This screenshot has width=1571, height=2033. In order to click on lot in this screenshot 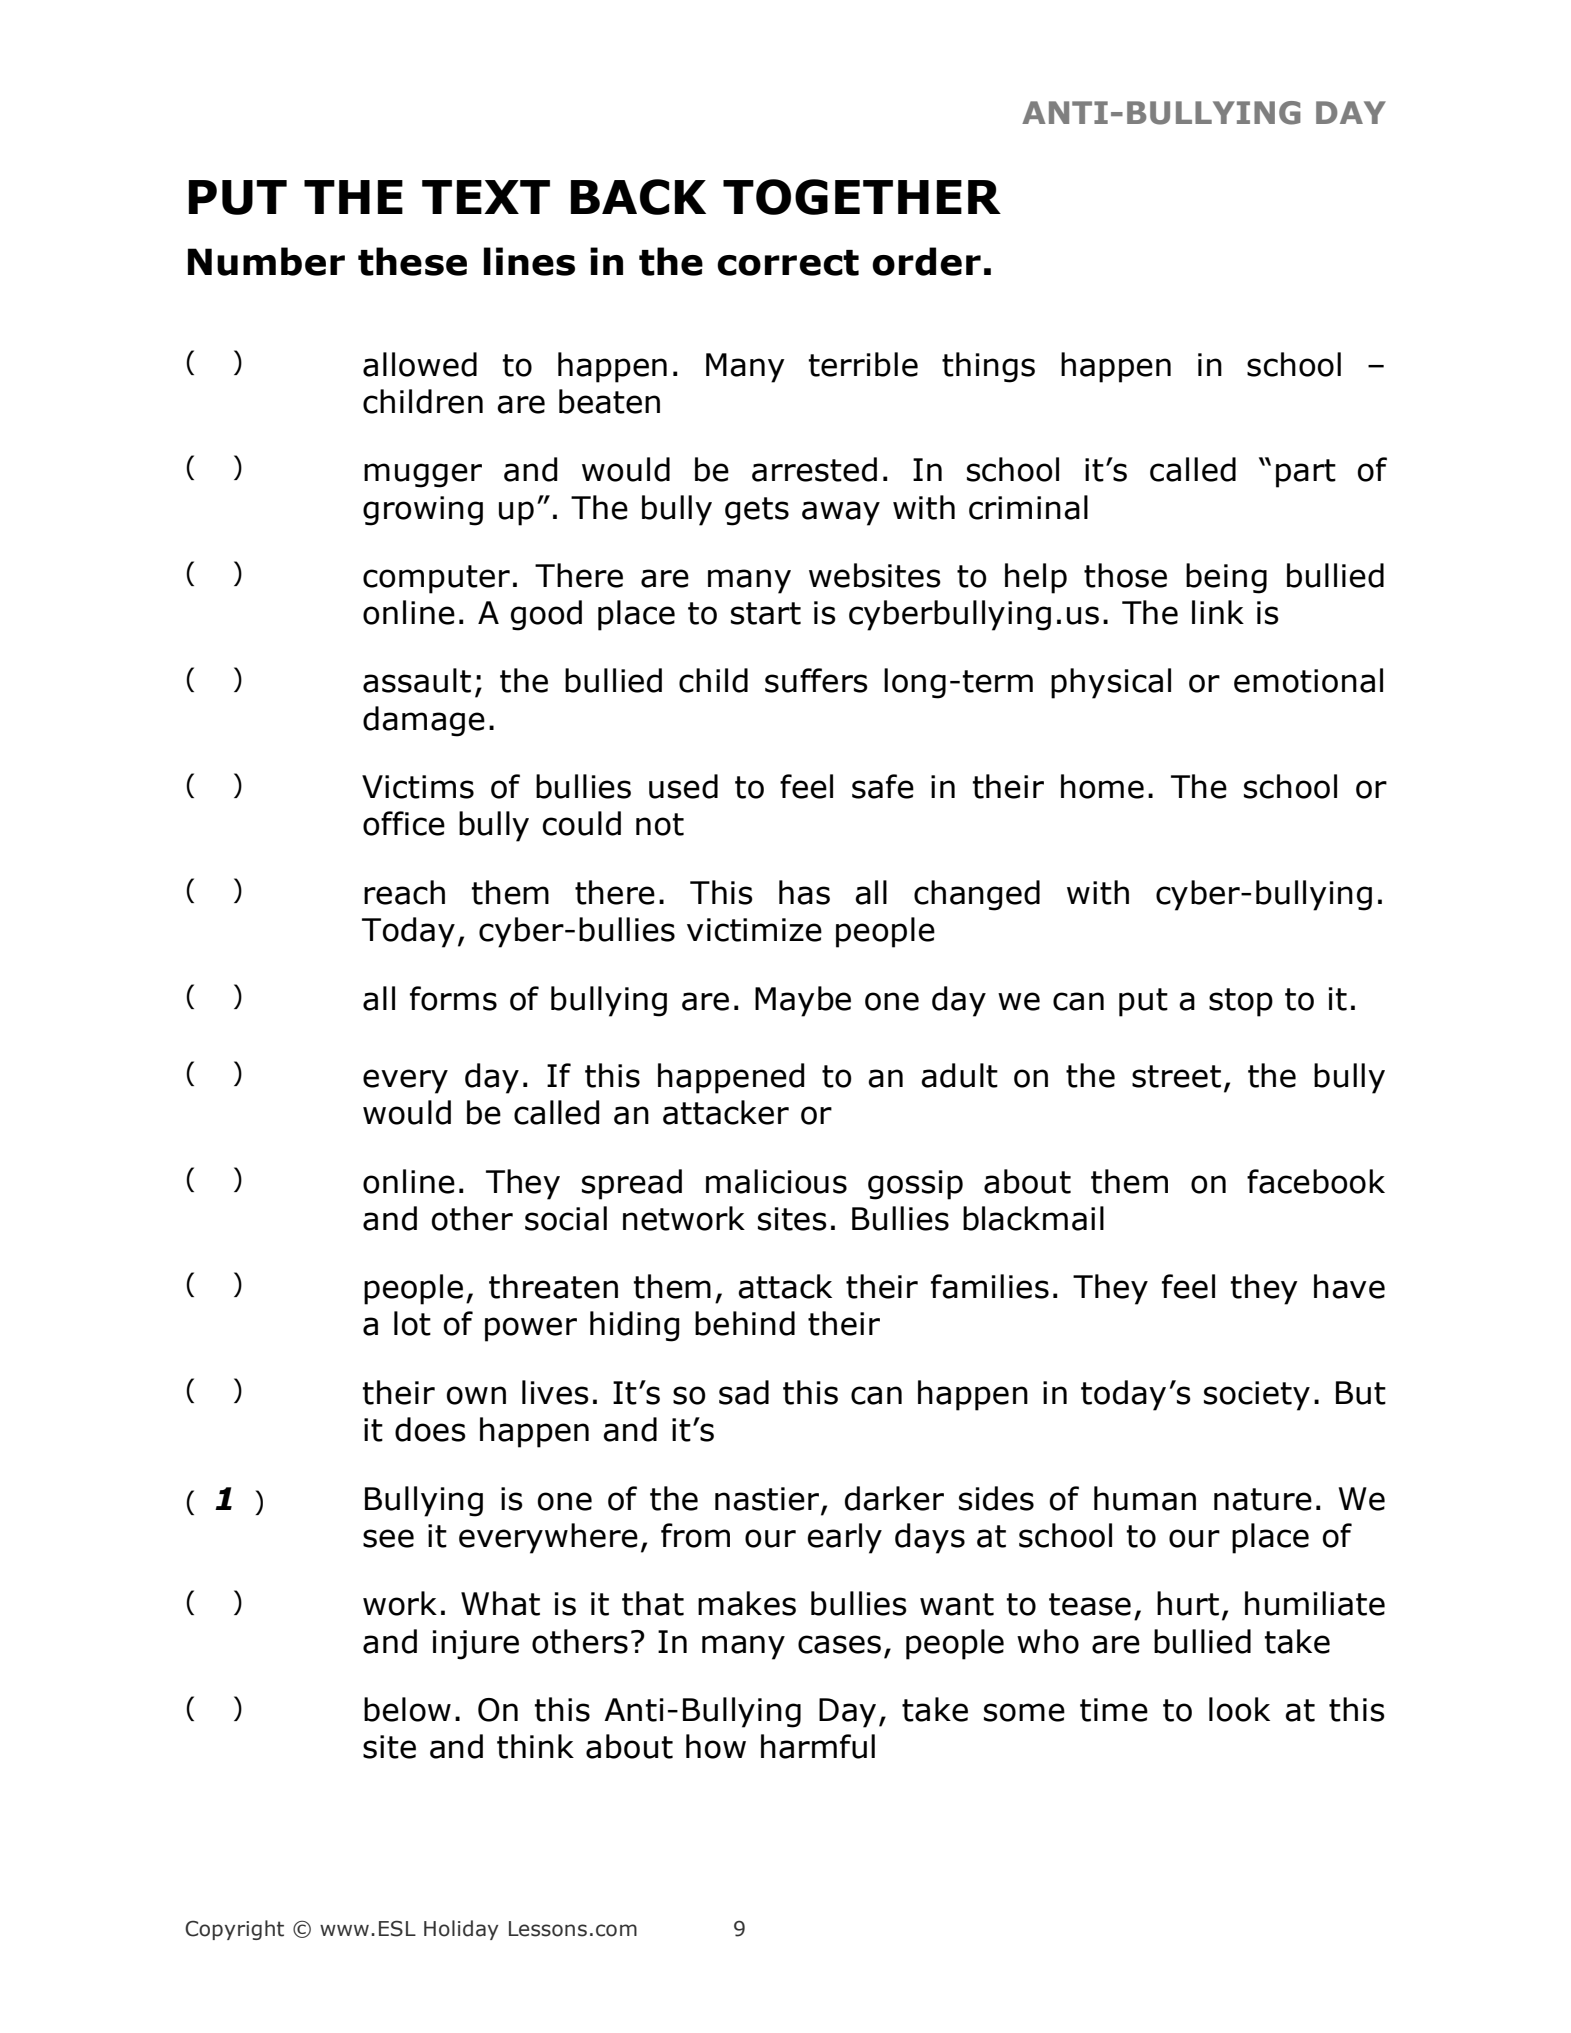, I will do `click(412, 1323)`.
